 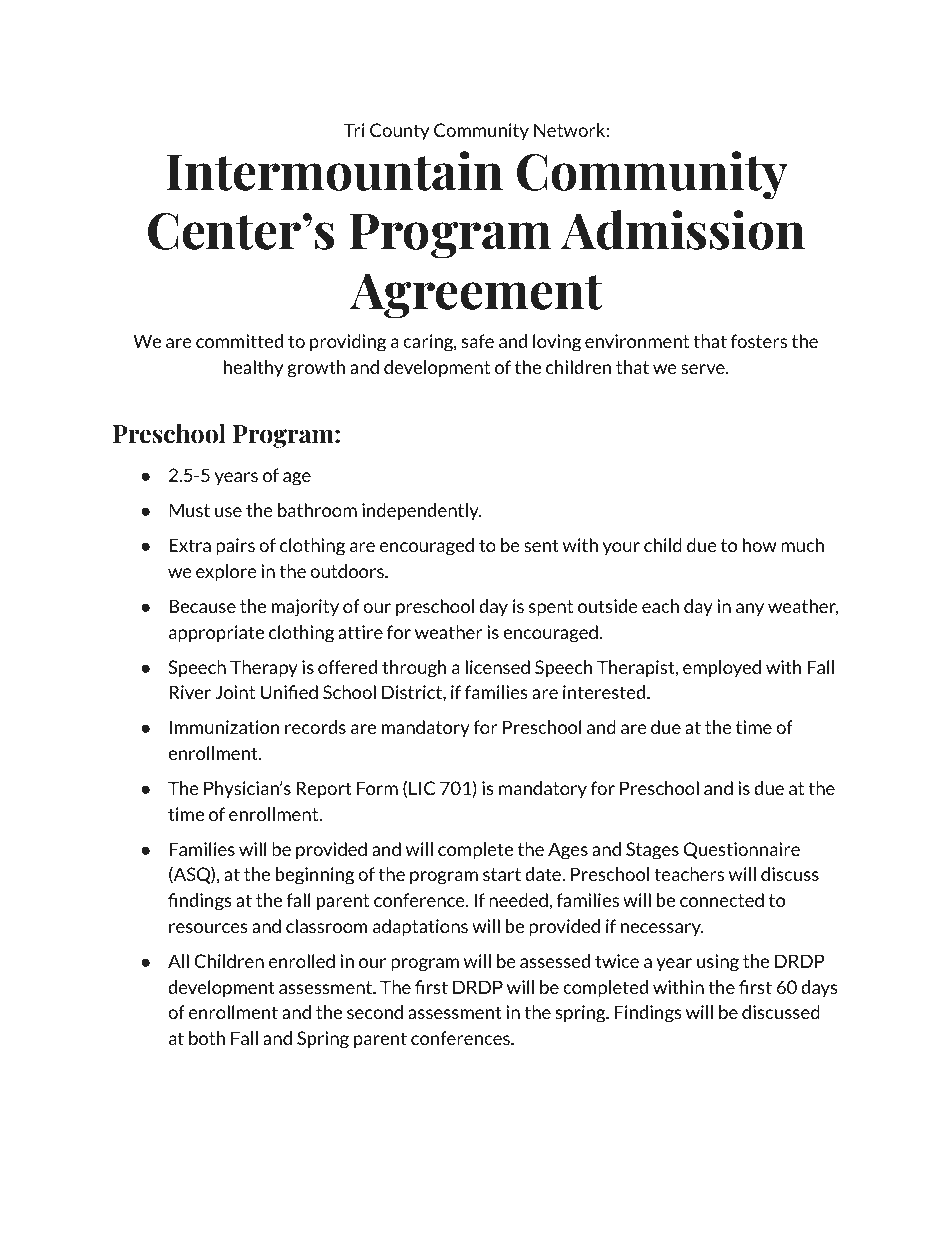 What do you see at coordinates (555, 961) in the image?
I see `assessed` at bounding box center [555, 961].
